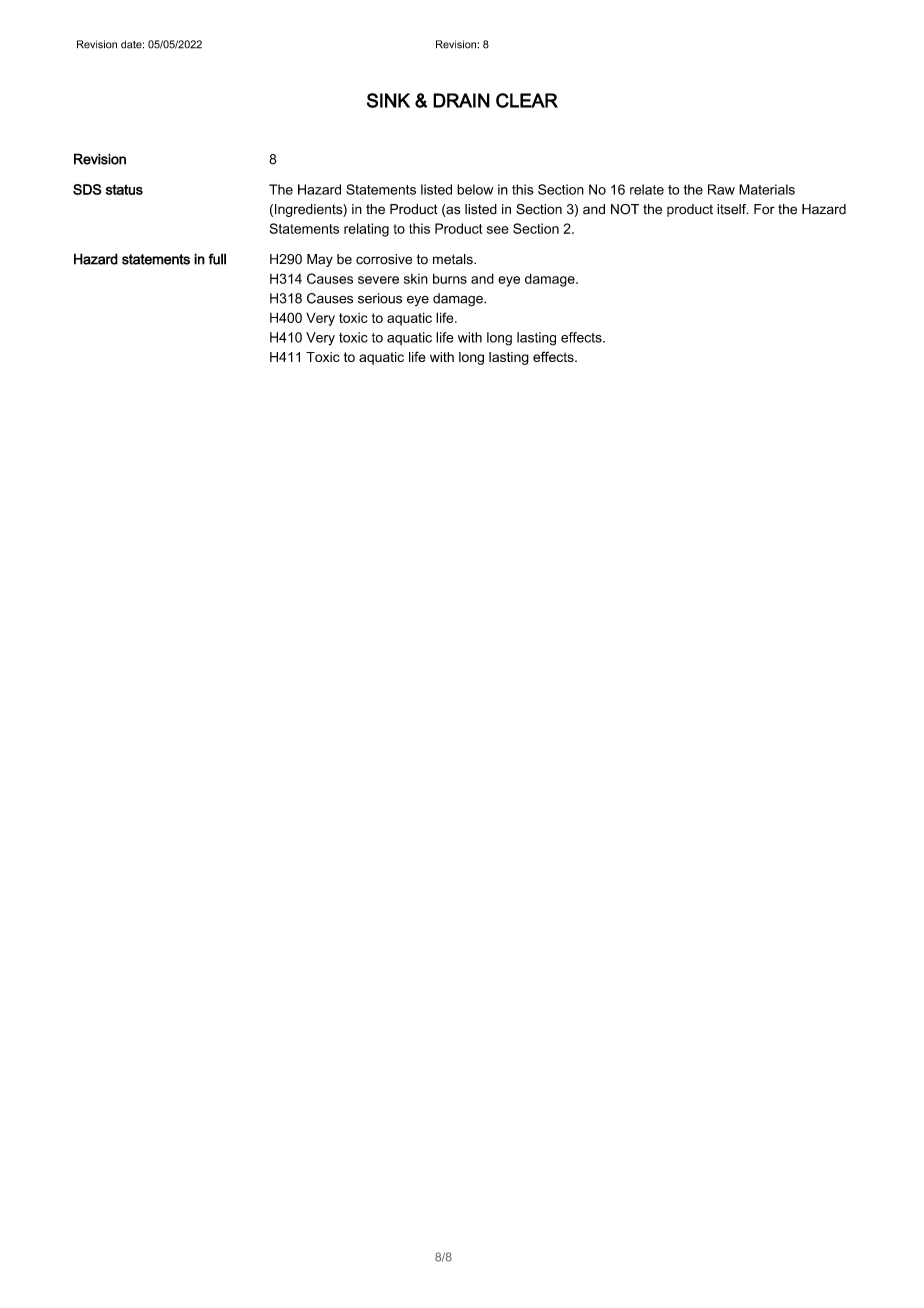 This screenshot has width=924, height=1308. What do you see at coordinates (625, 209) in the screenshot?
I see `NOT` at bounding box center [625, 209].
